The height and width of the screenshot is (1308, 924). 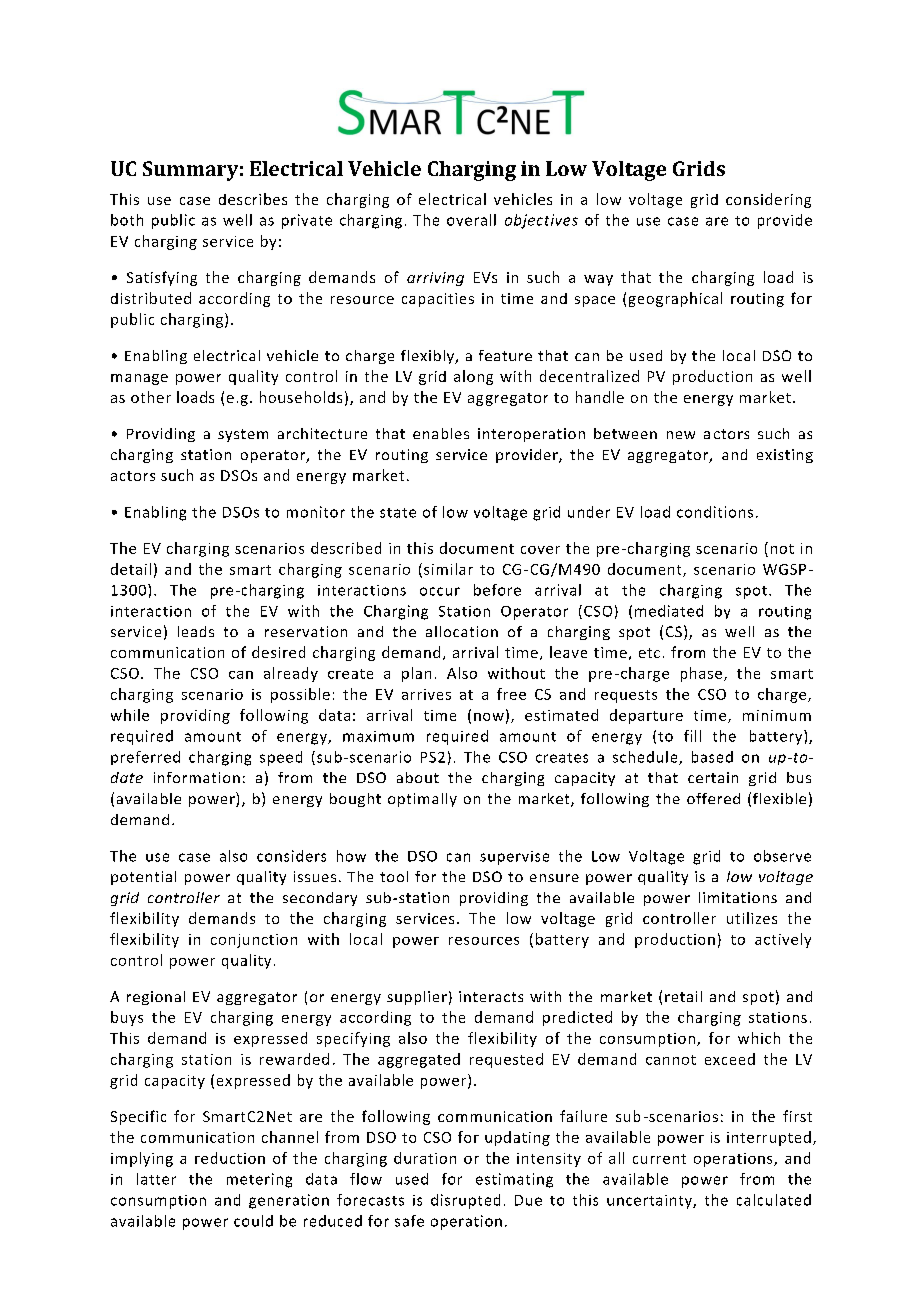 I want to click on while, so click(x=130, y=715).
